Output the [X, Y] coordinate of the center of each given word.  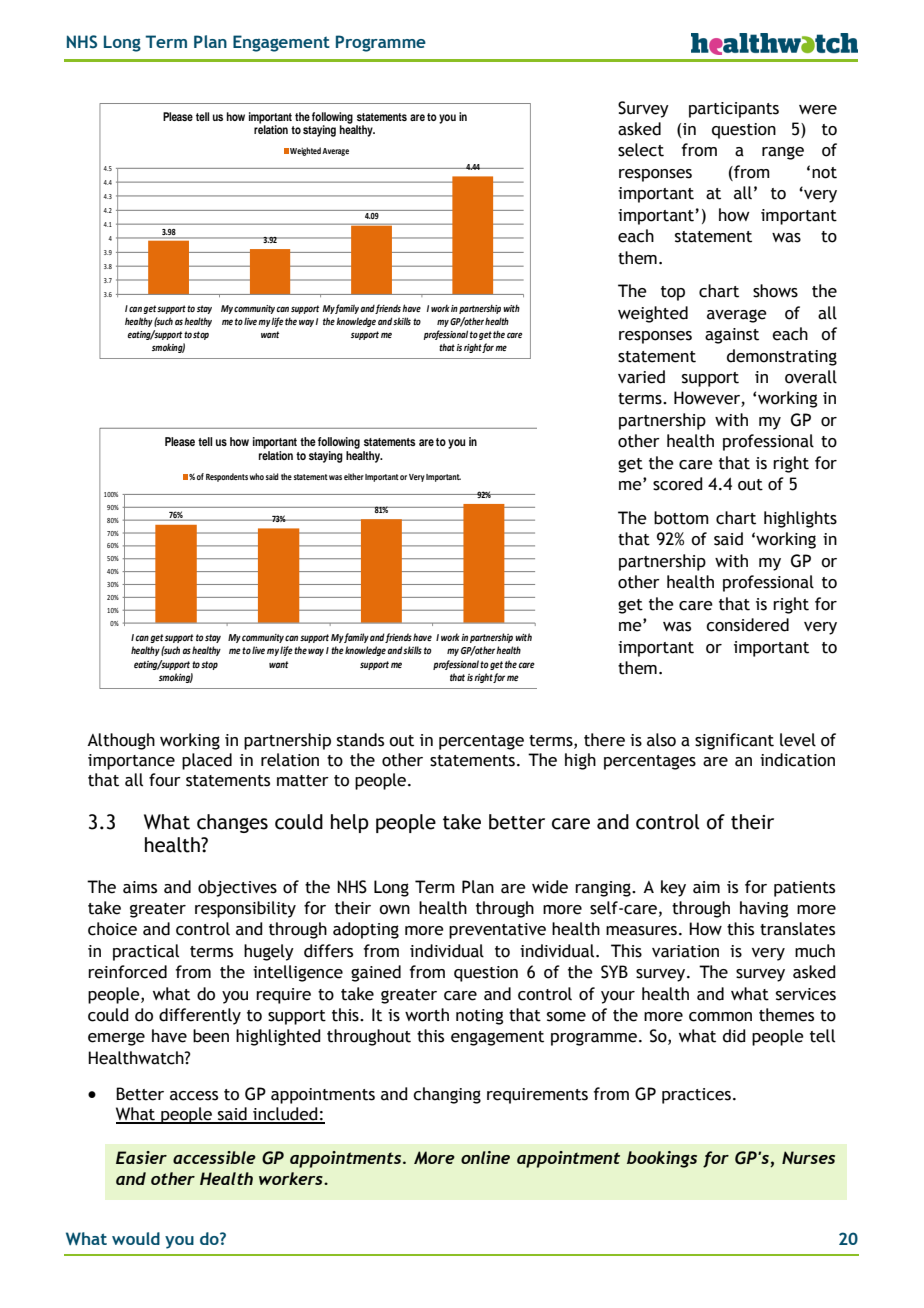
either [354, 476]
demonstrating [782, 357]
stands [360, 740]
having [764, 909]
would [136, 1238]
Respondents [227, 477]
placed [207, 761]
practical [146, 952]
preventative [497, 931]
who [257, 476]
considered [747, 625]
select [641, 150]
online [485, 1157]
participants [734, 110]
